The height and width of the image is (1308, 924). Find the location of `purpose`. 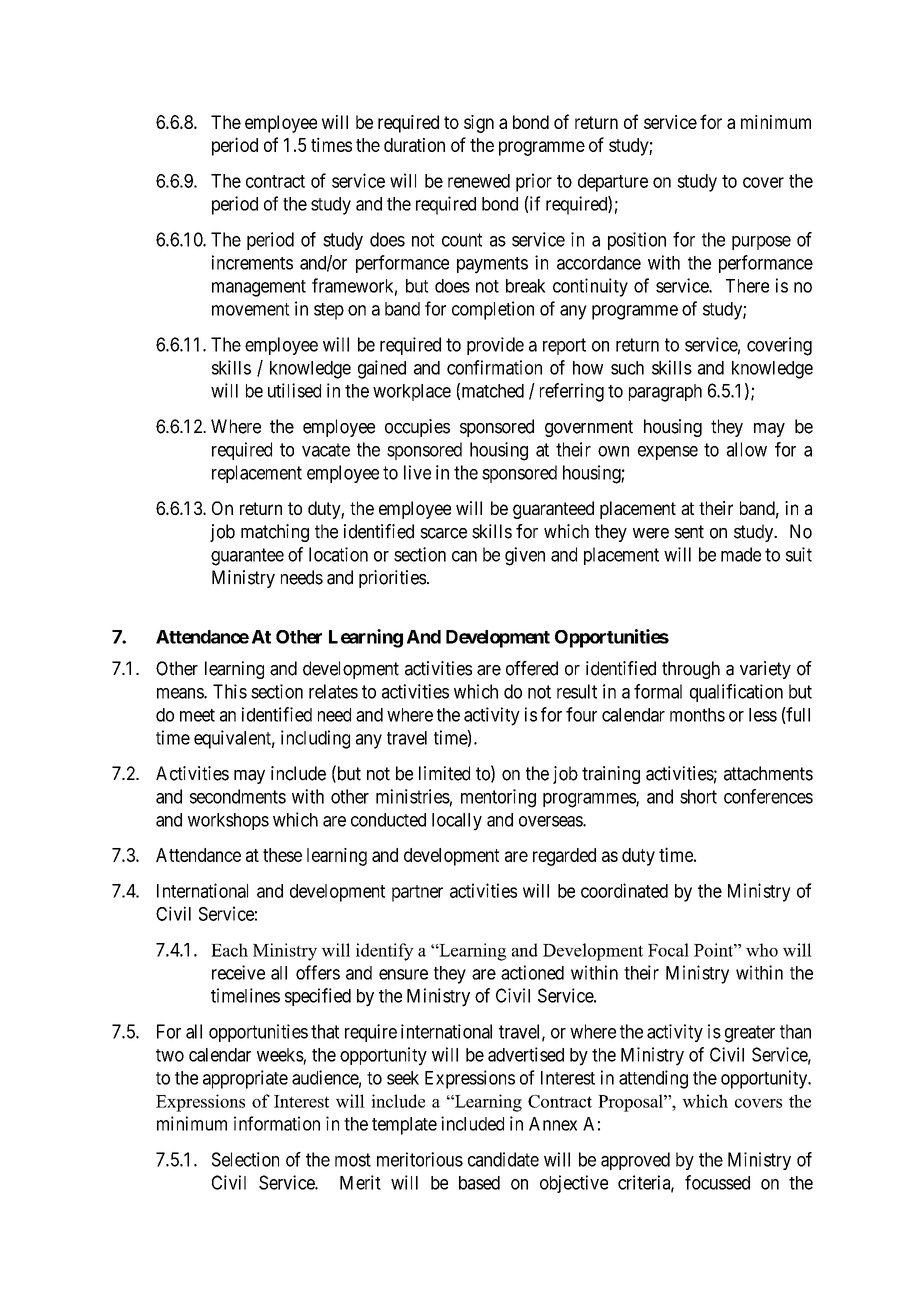

purpose is located at coordinates (761, 243).
